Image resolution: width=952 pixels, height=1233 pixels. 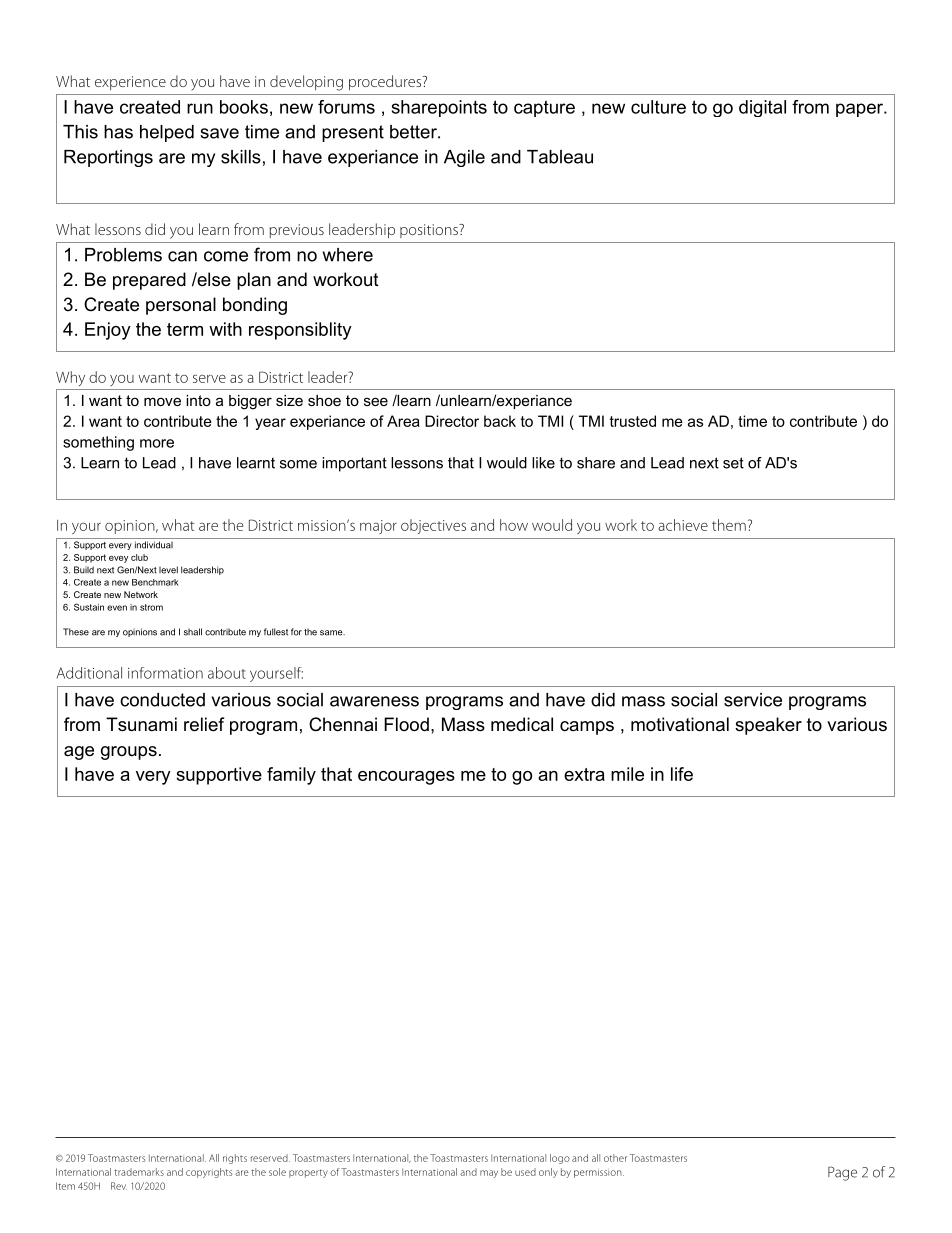 What do you see at coordinates (227, 673) in the screenshot?
I see `about` at bounding box center [227, 673].
